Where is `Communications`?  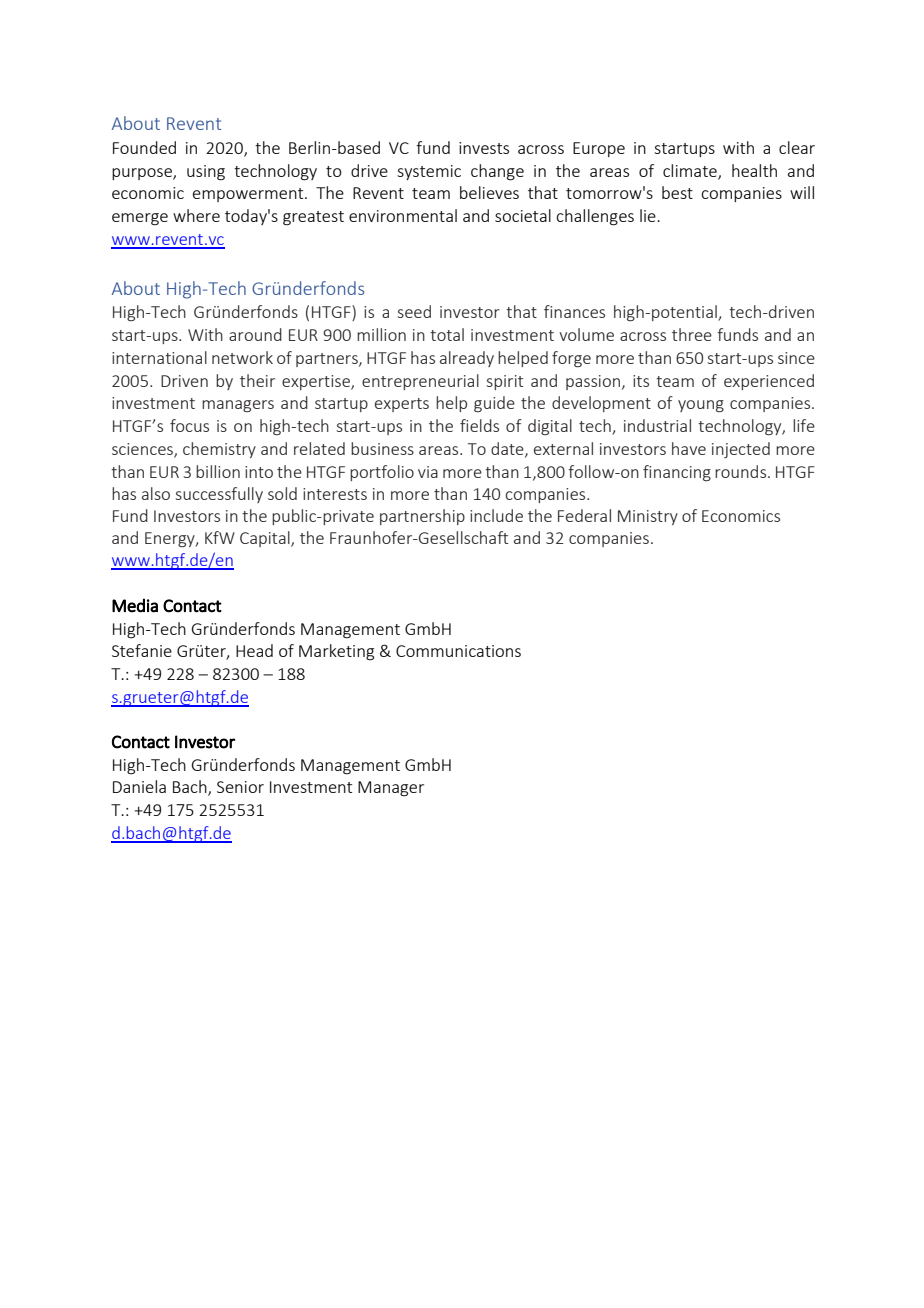
Communications is located at coordinates (458, 651).
